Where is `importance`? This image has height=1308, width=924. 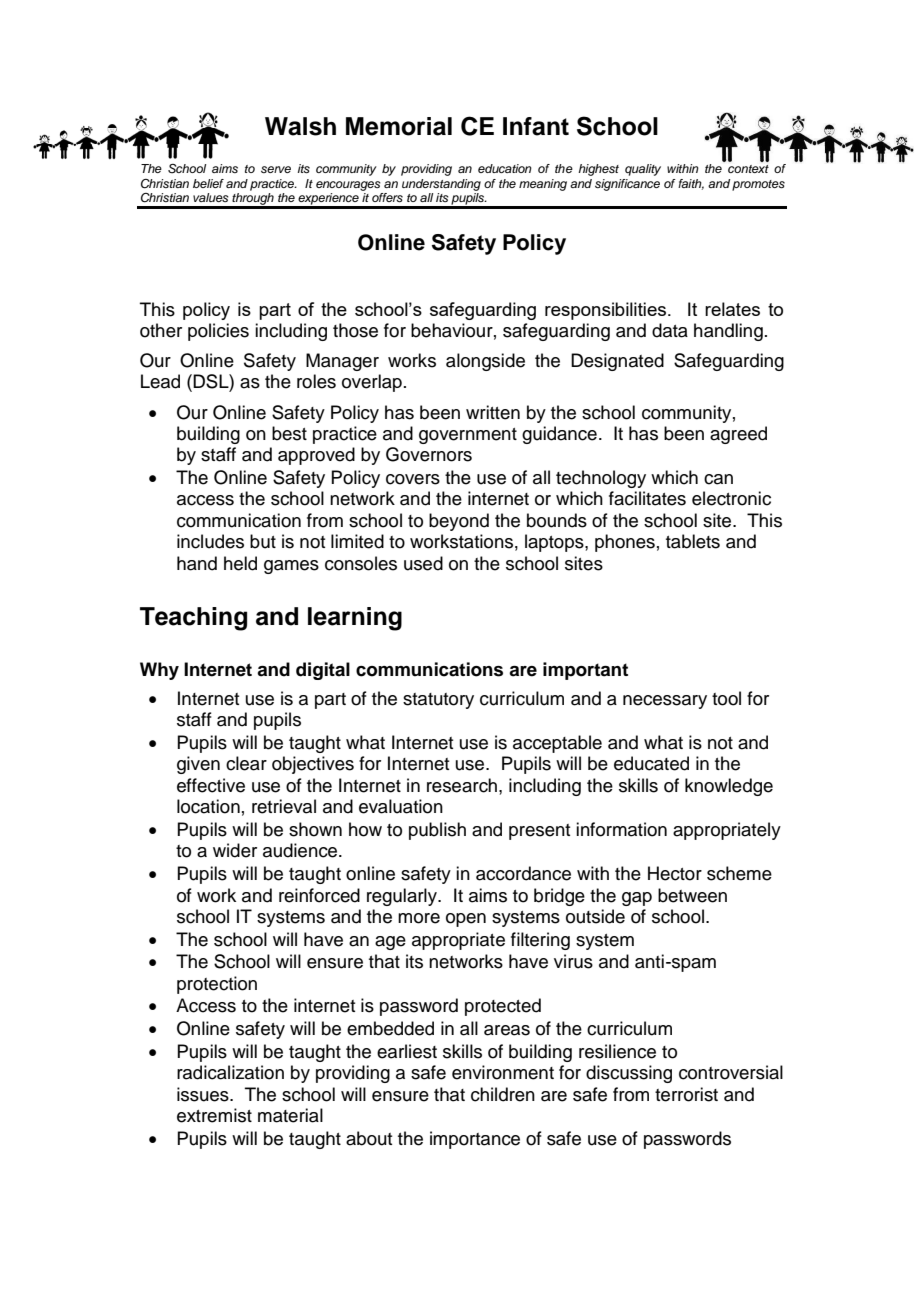 importance is located at coordinates (475, 1140).
